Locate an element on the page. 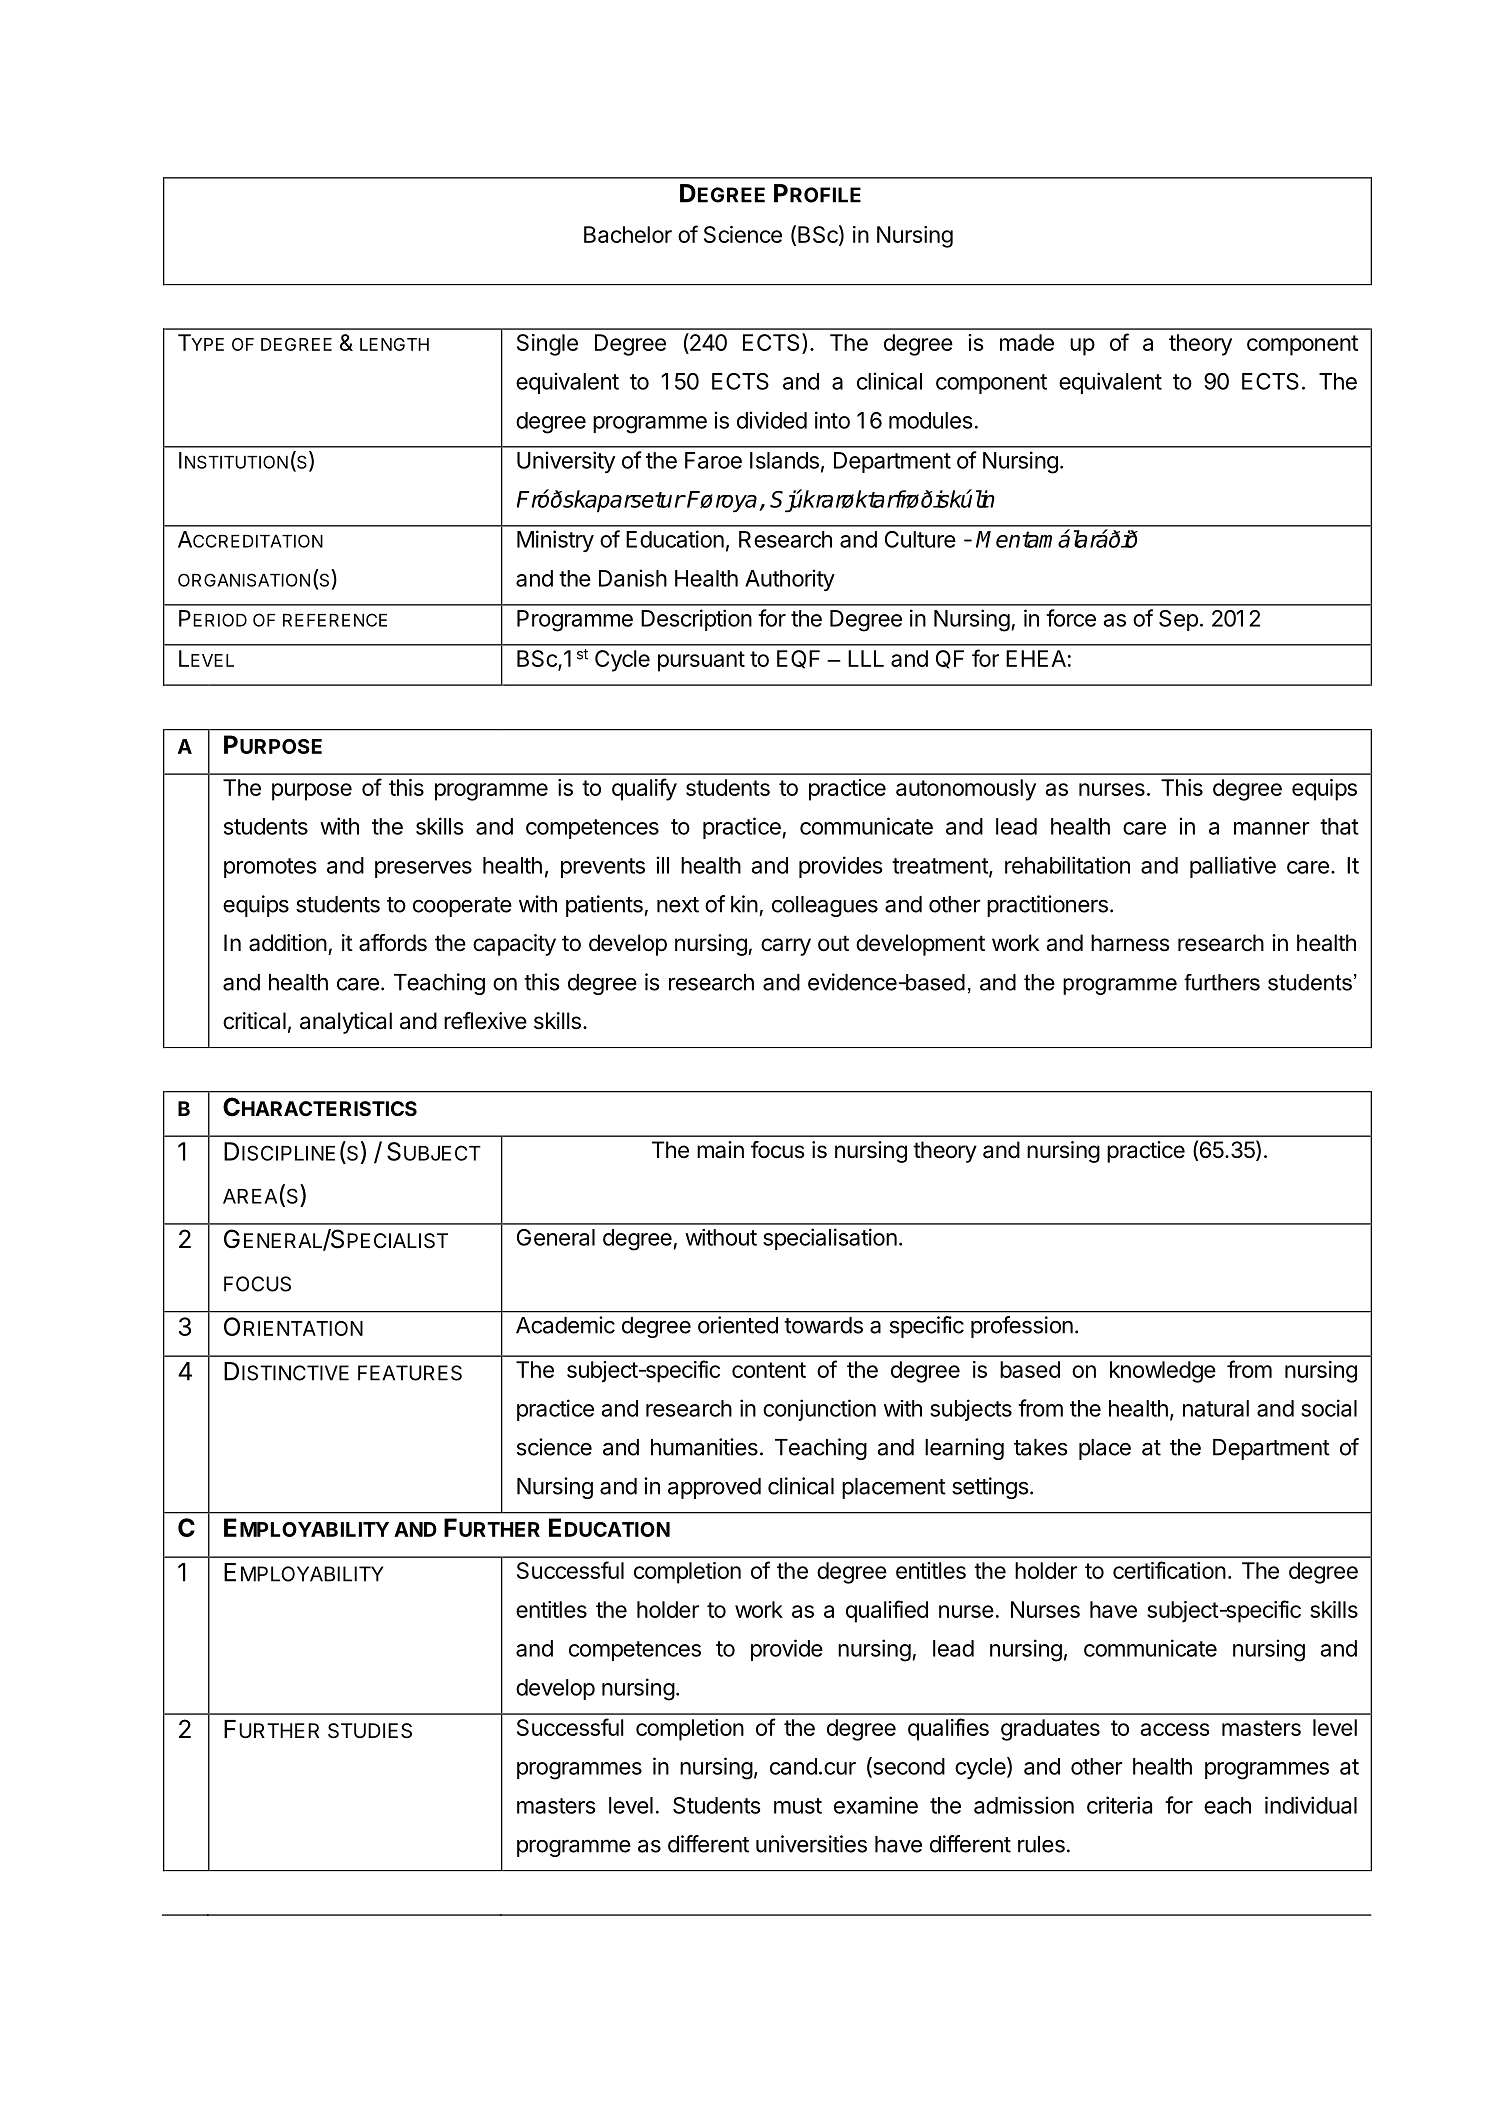 Image resolution: width=1490 pixels, height=2108 pixels. must is located at coordinates (798, 1806).
